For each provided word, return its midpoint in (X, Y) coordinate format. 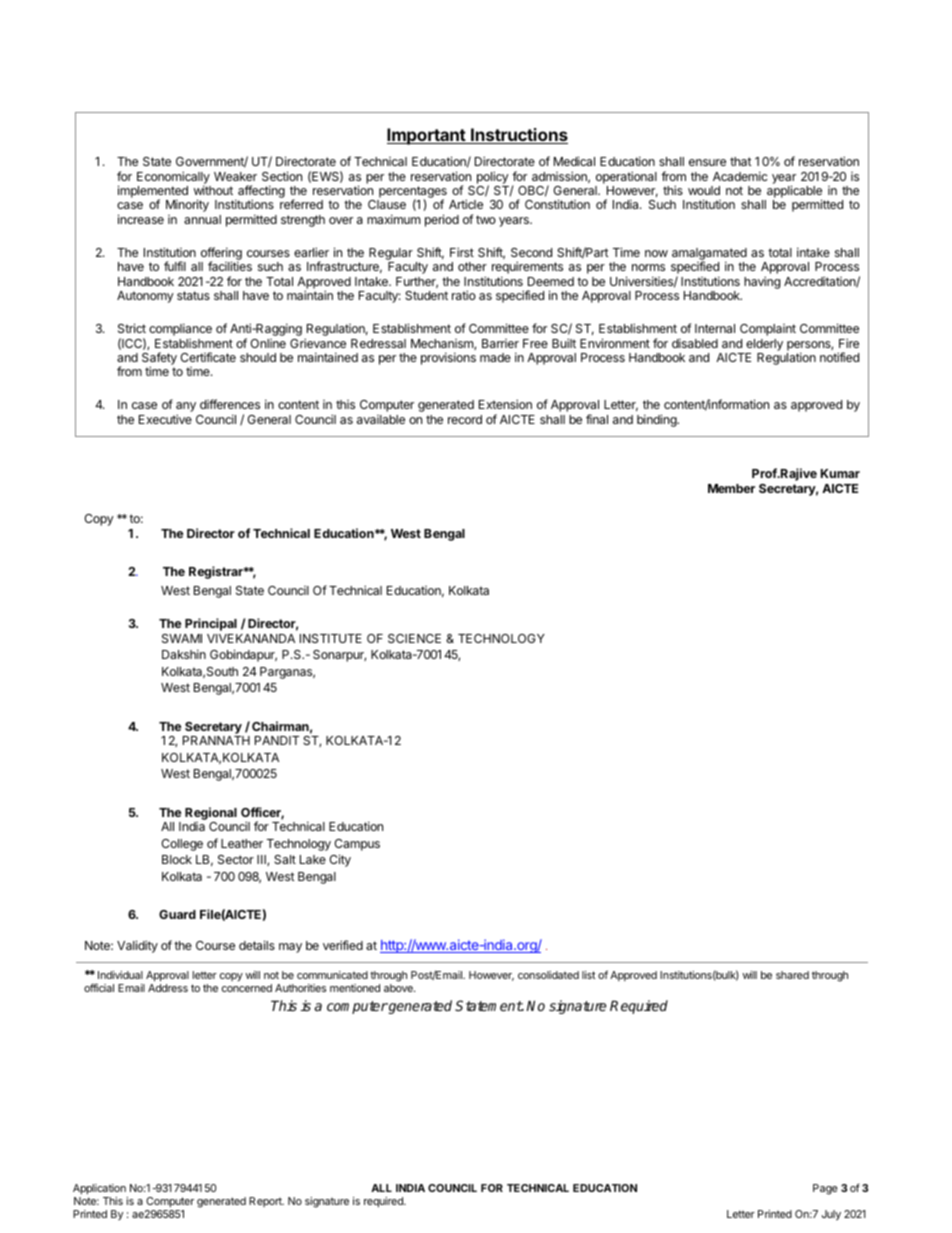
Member (731, 488)
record (465, 419)
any (186, 408)
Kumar (840, 473)
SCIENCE (414, 638)
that (741, 161)
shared (792, 975)
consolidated (548, 975)
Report (266, 1202)
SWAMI (182, 638)
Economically (173, 178)
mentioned (355, 988)
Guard (177, 914)
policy (493, 178)
